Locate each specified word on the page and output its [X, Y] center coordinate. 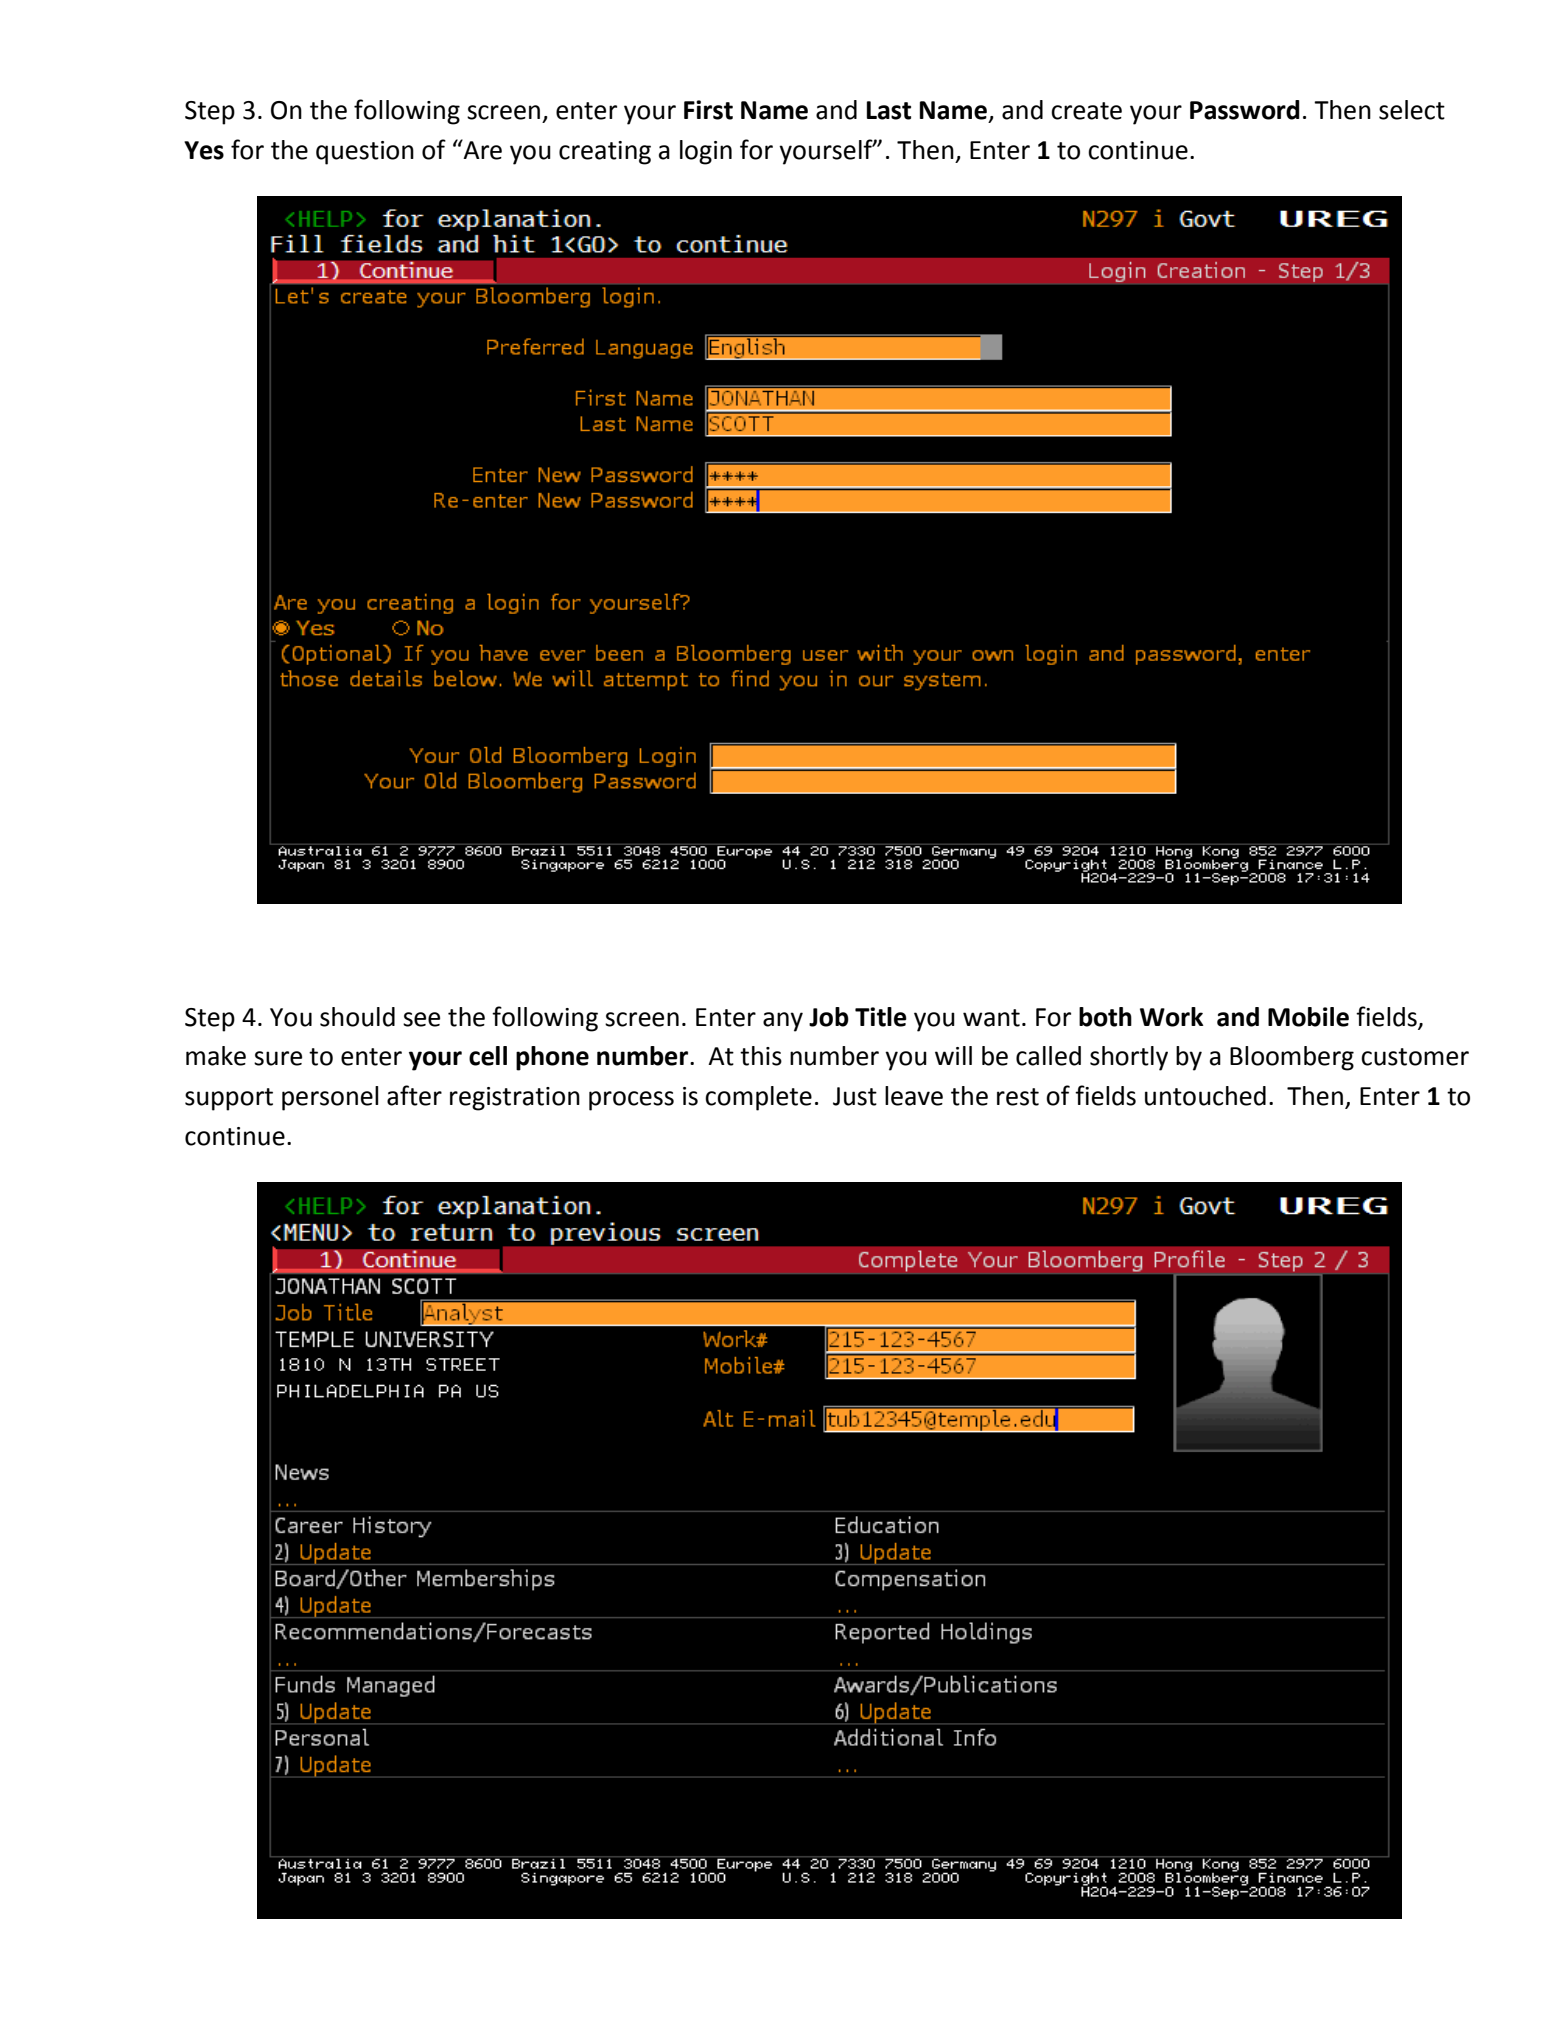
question [365, 153]
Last [889, 110]
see [421, 1019]
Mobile [1308, 1017]
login [706, 152]
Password [1245, 110]
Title [881, 1017]
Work [1172, 1017]
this [761, 1056]
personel [330, 1098]
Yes [204, 150]
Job [829, 1017]
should [357, 1017]
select [1412, 110]
